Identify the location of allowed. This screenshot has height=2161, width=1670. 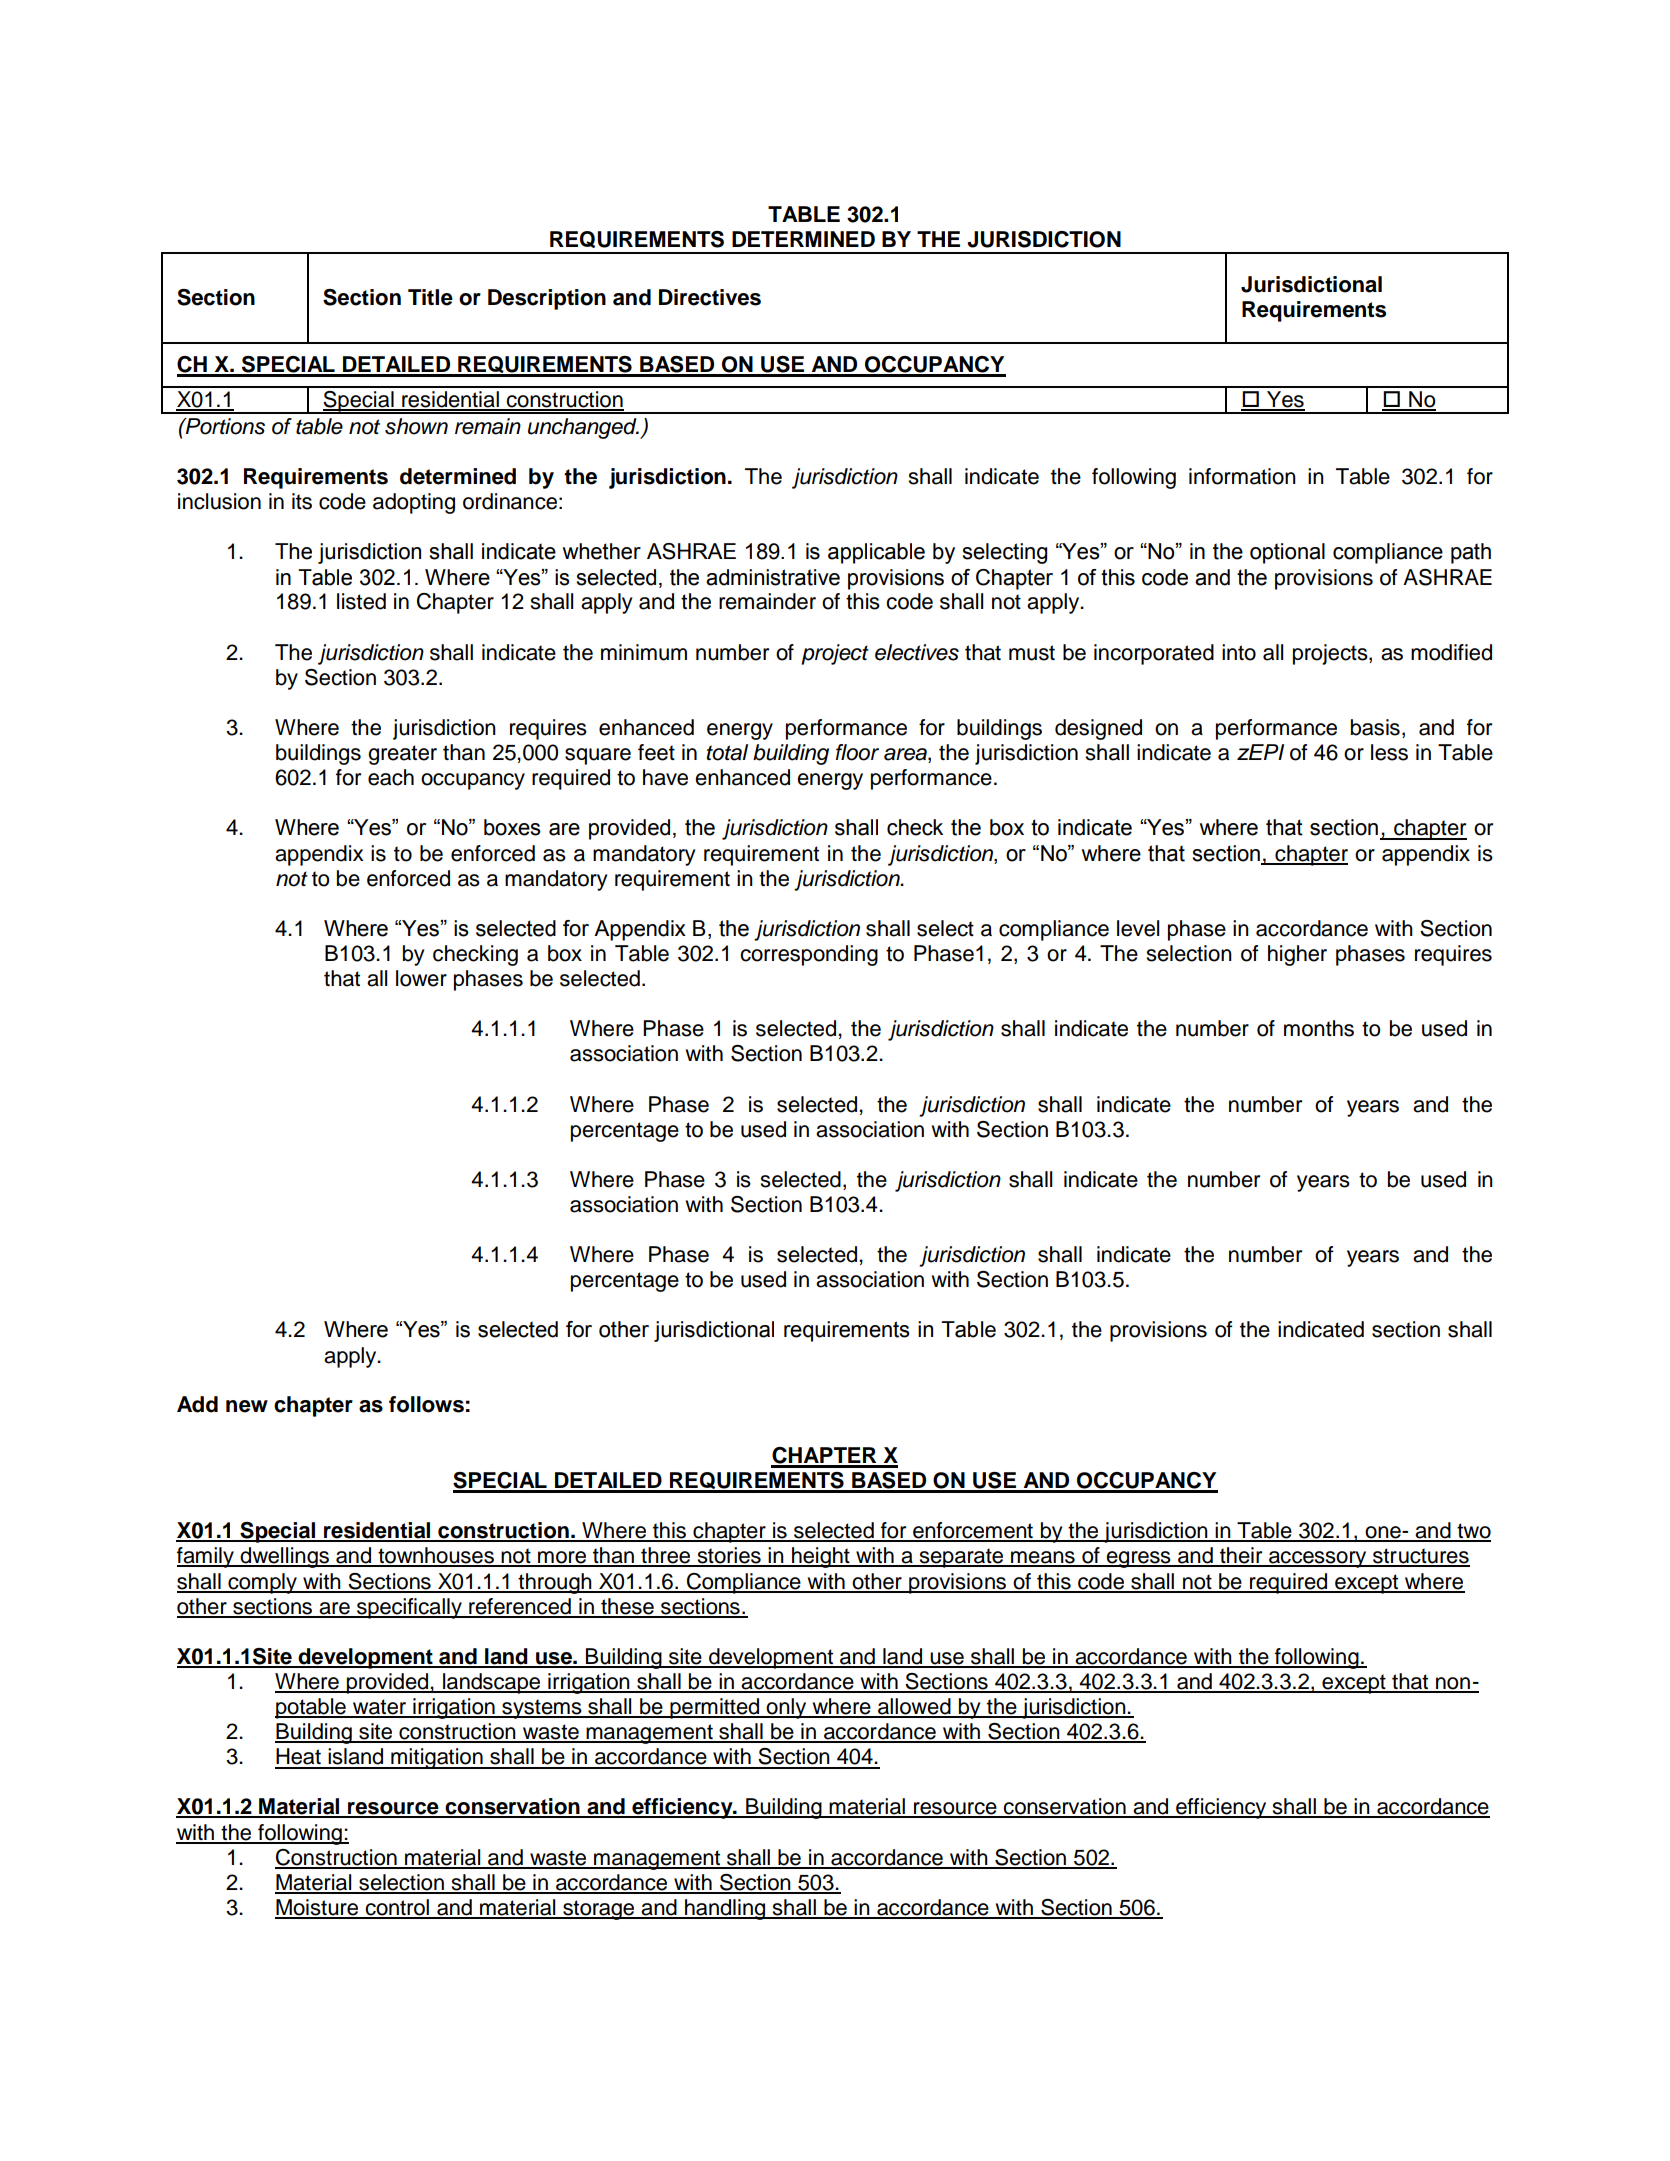
(914, 1707).
